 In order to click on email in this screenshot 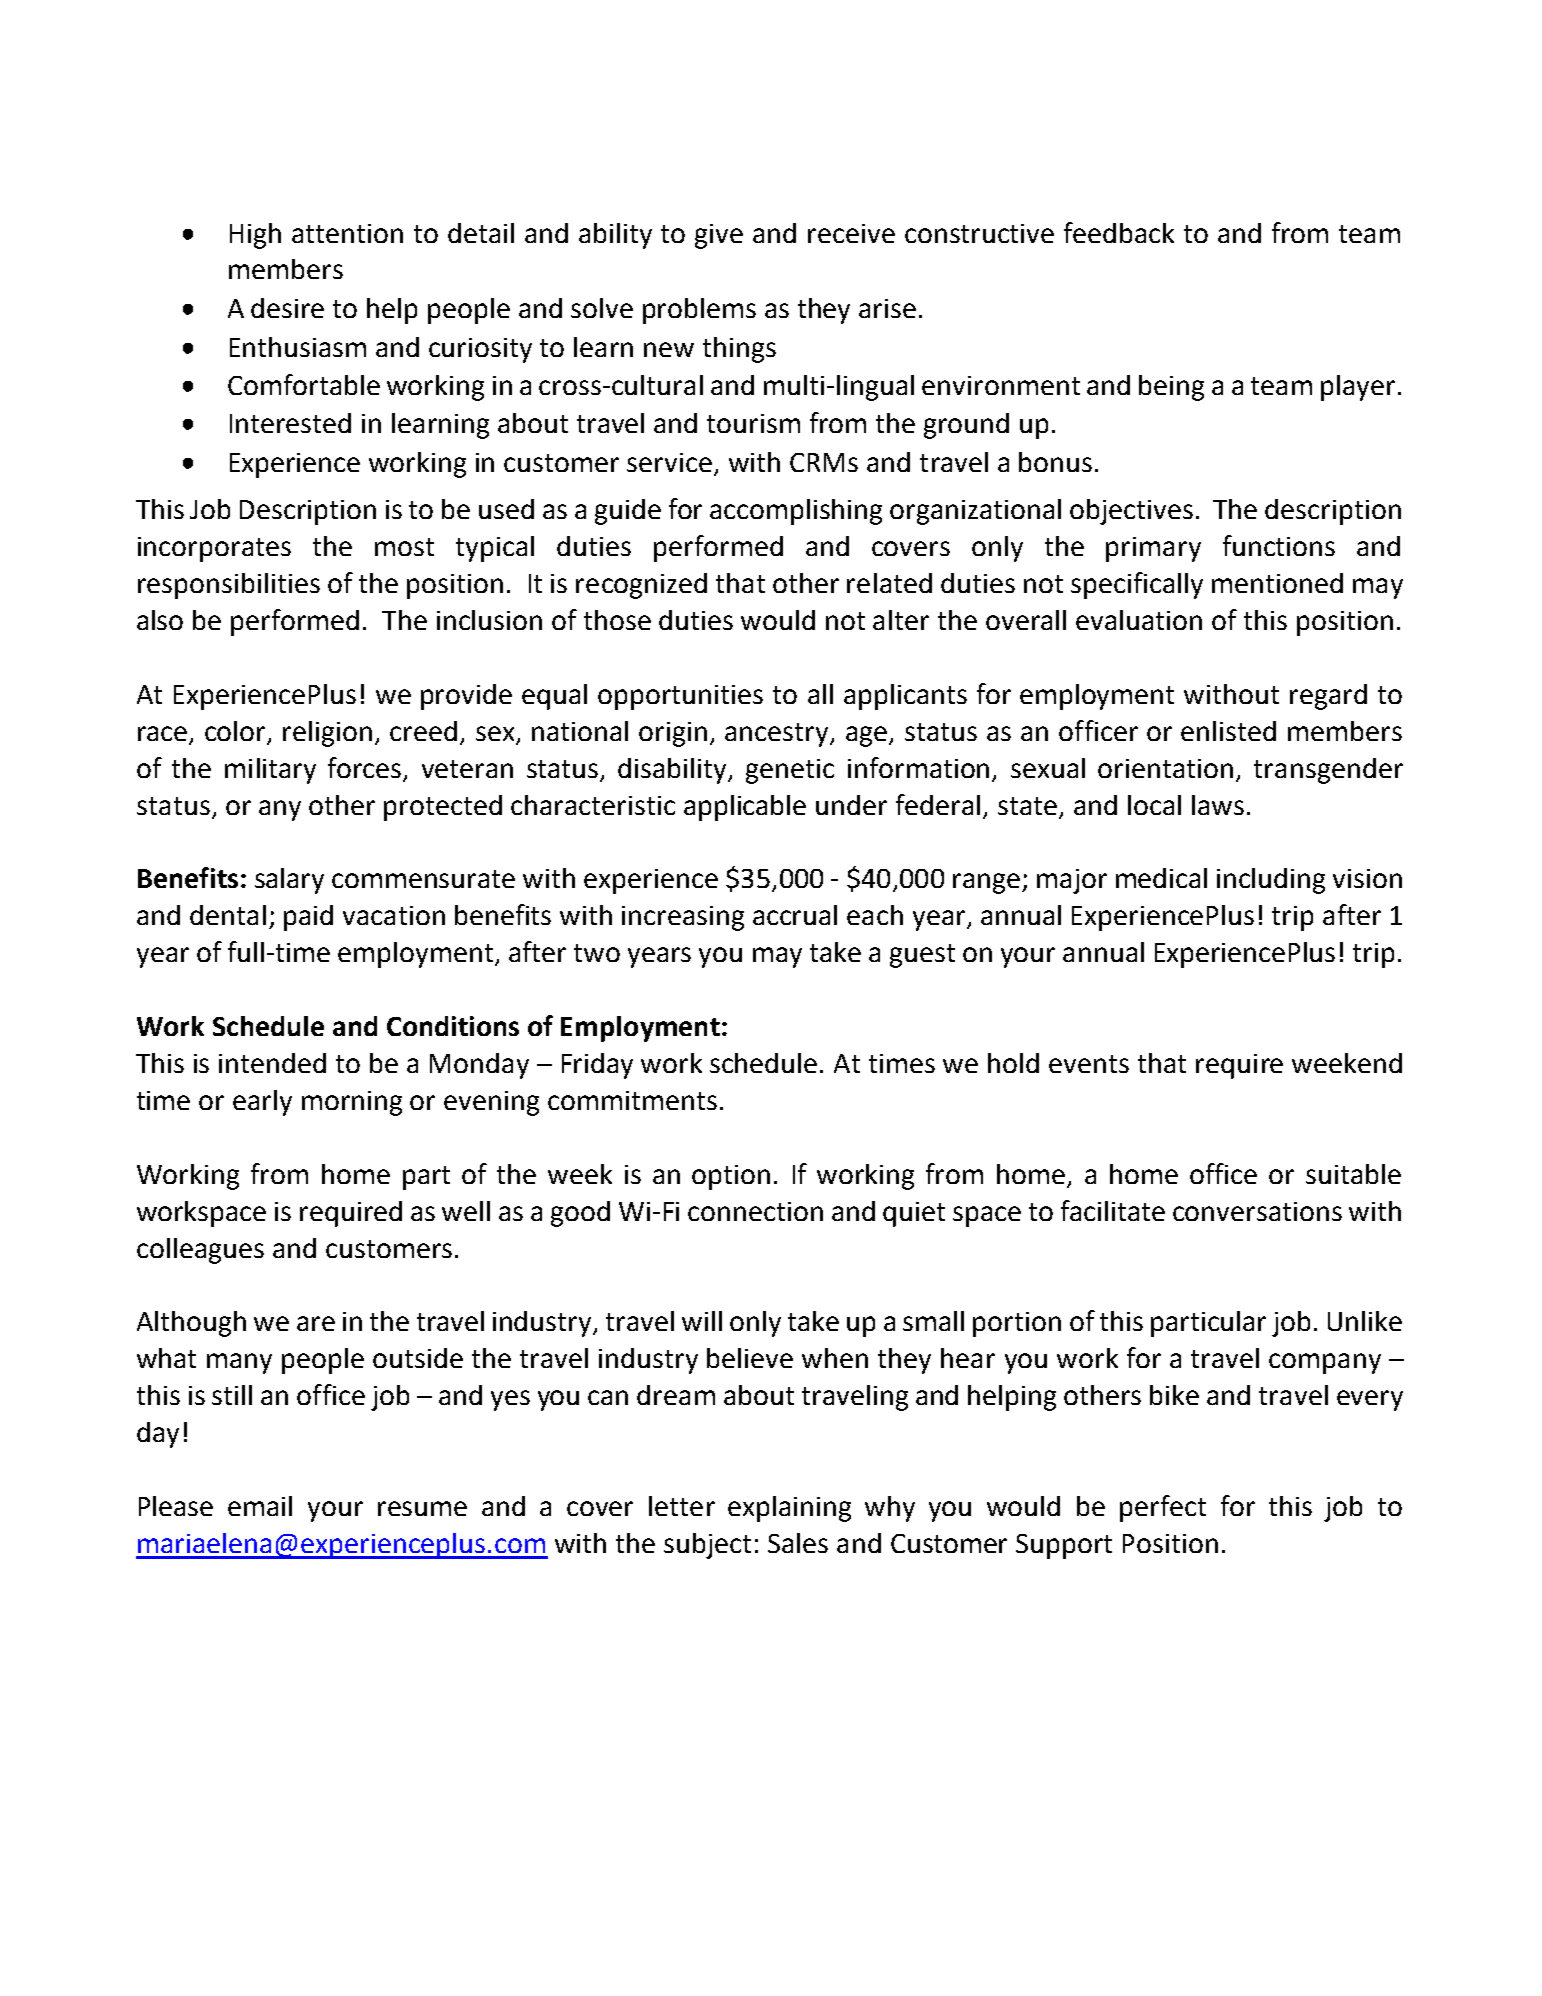, I will do `click(260, 1506)`.
